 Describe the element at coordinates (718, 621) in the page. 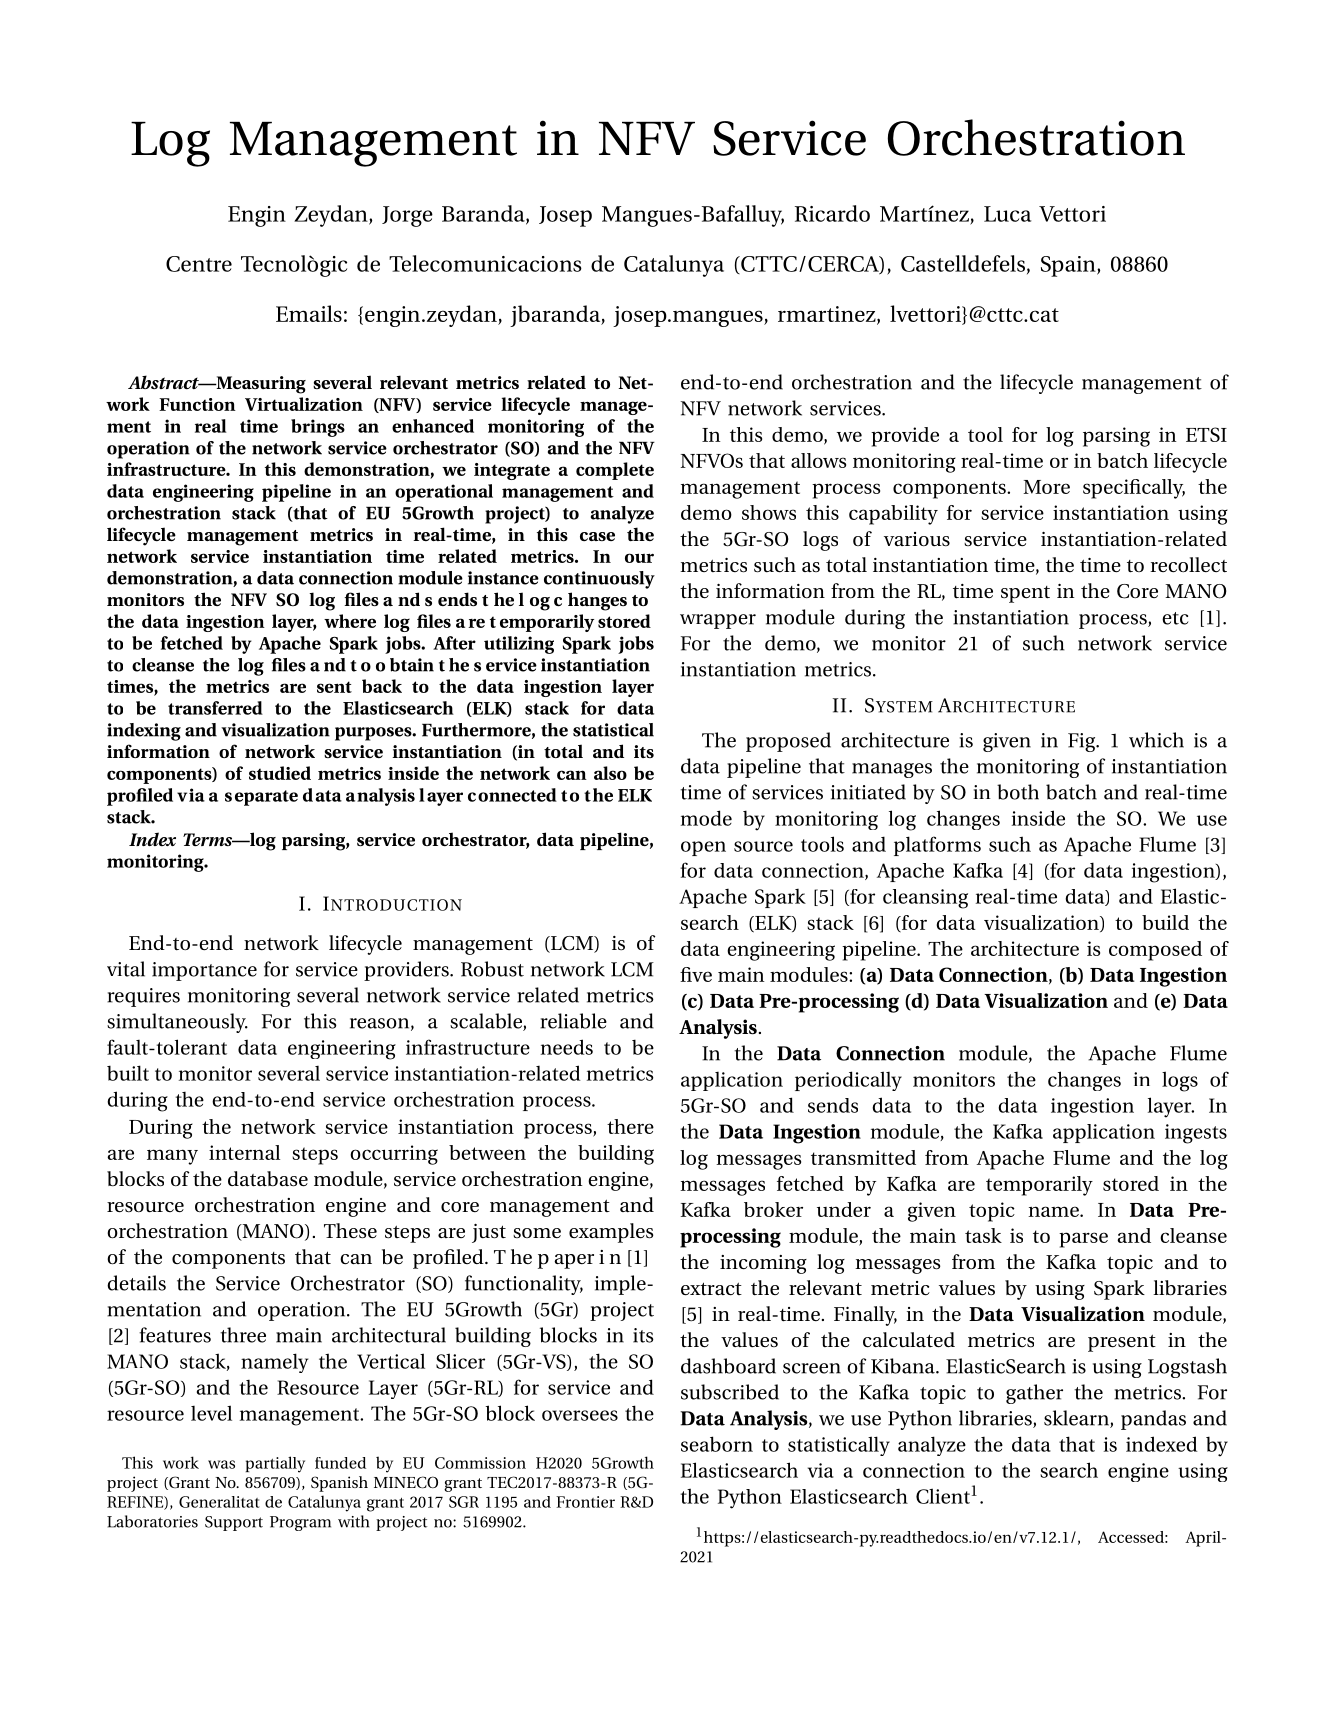

I see `wrapper` at that location.
